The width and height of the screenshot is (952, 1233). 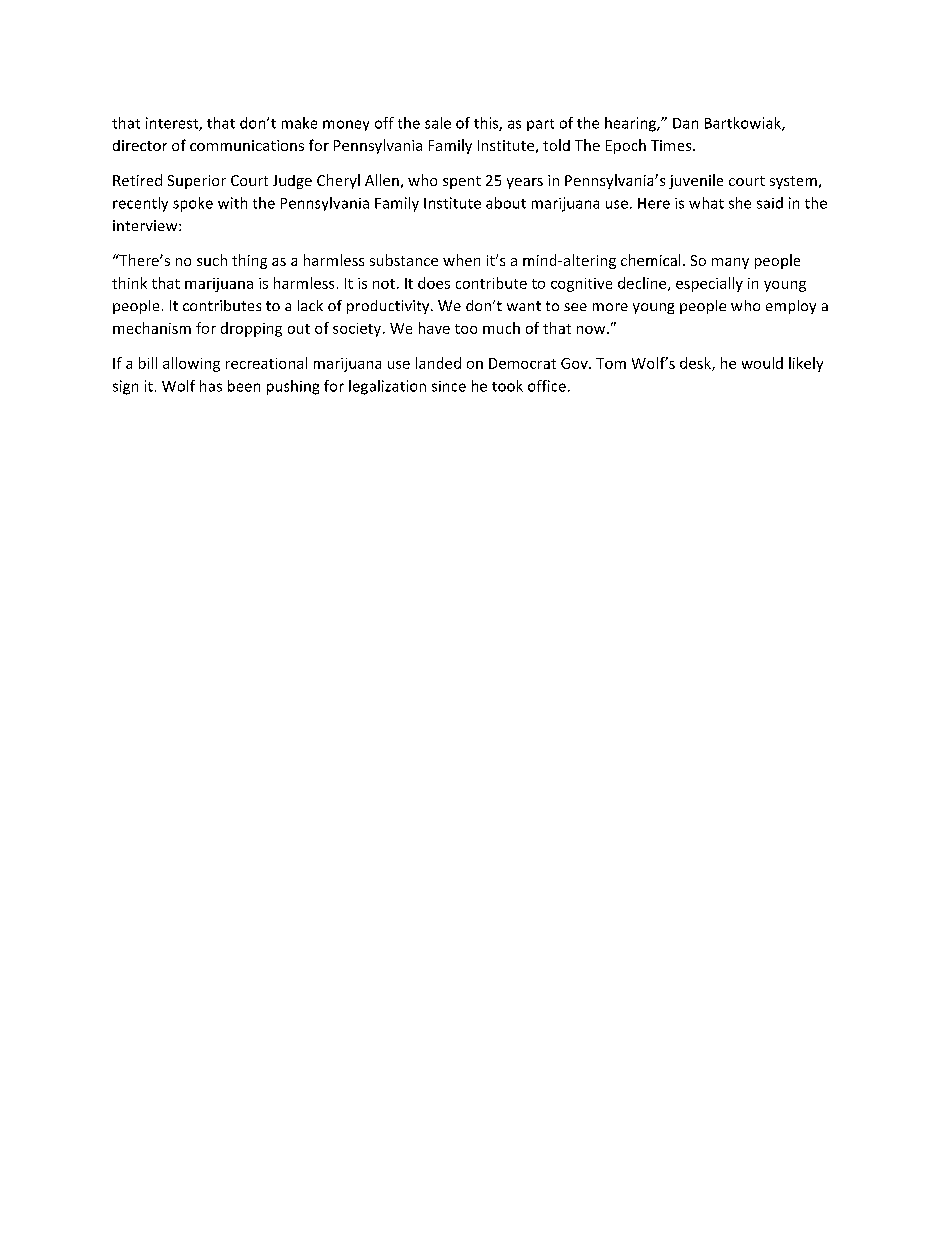 I want to click on sale, so click(x=438, y=123).
